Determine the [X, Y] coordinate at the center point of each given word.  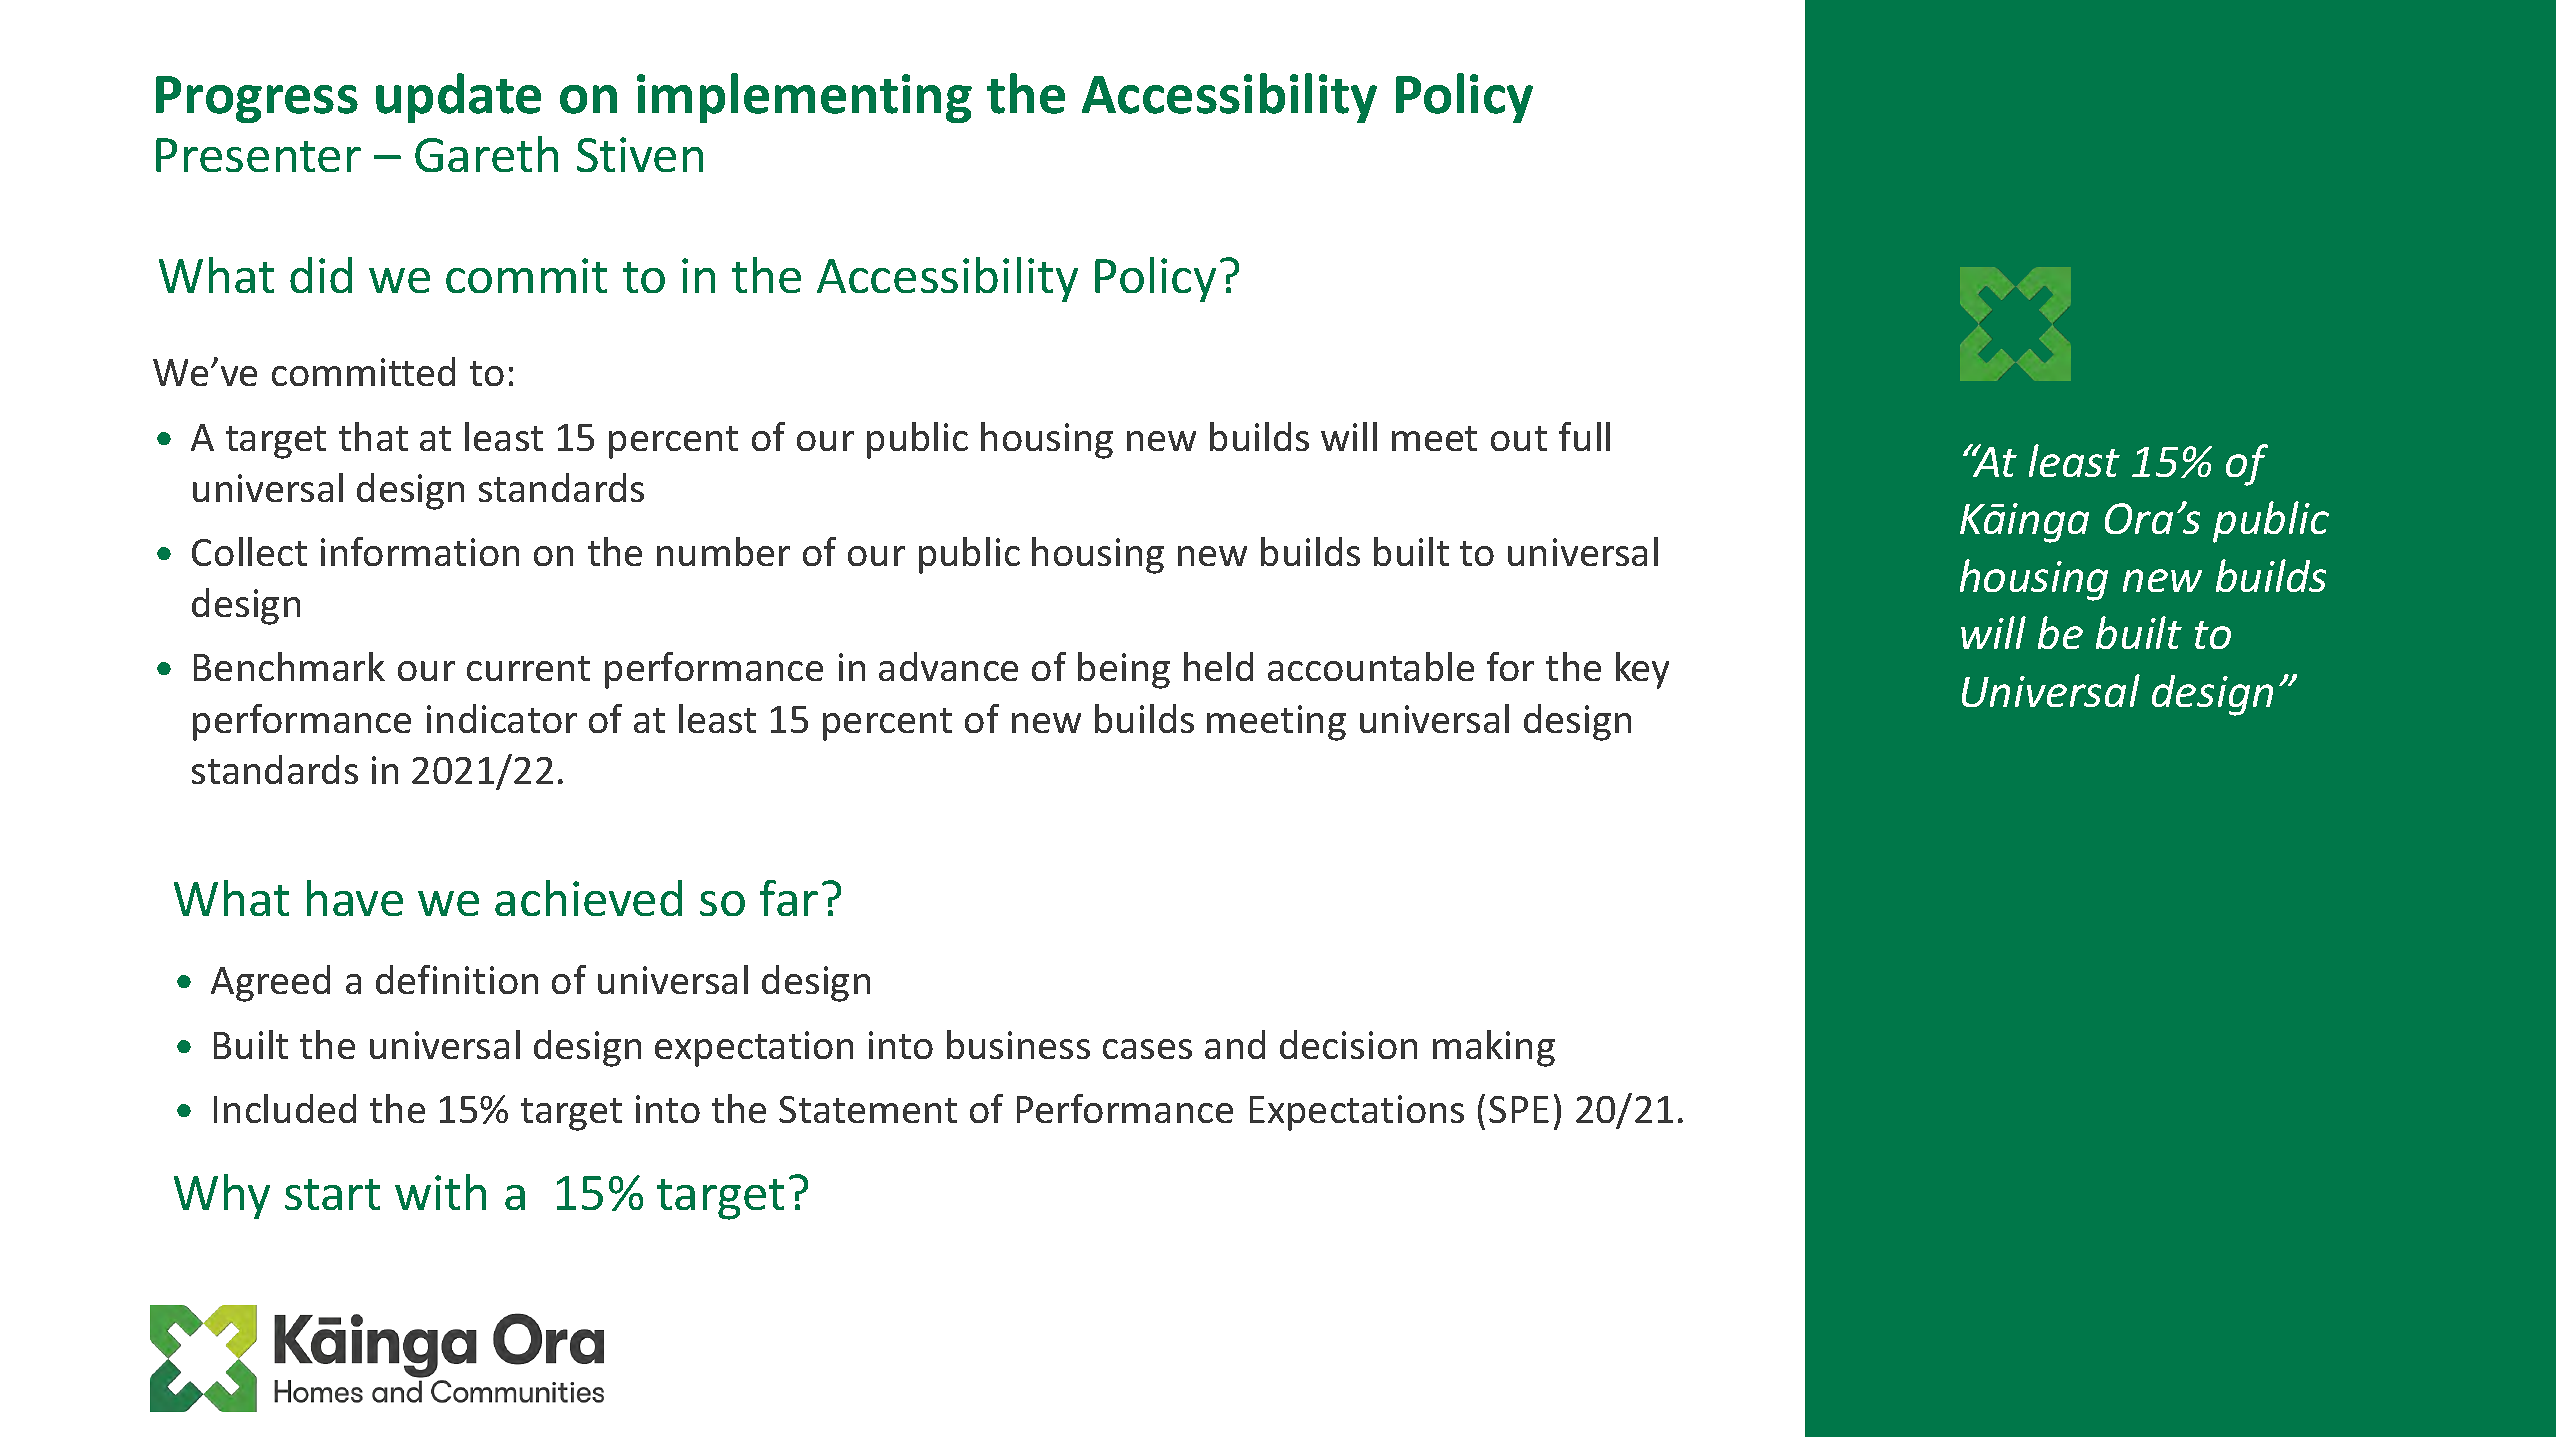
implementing [804, 98]
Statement [868, 1109]
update [458, 98]
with [440, 1192]
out [1519, 438]
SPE [1519, 1109]
